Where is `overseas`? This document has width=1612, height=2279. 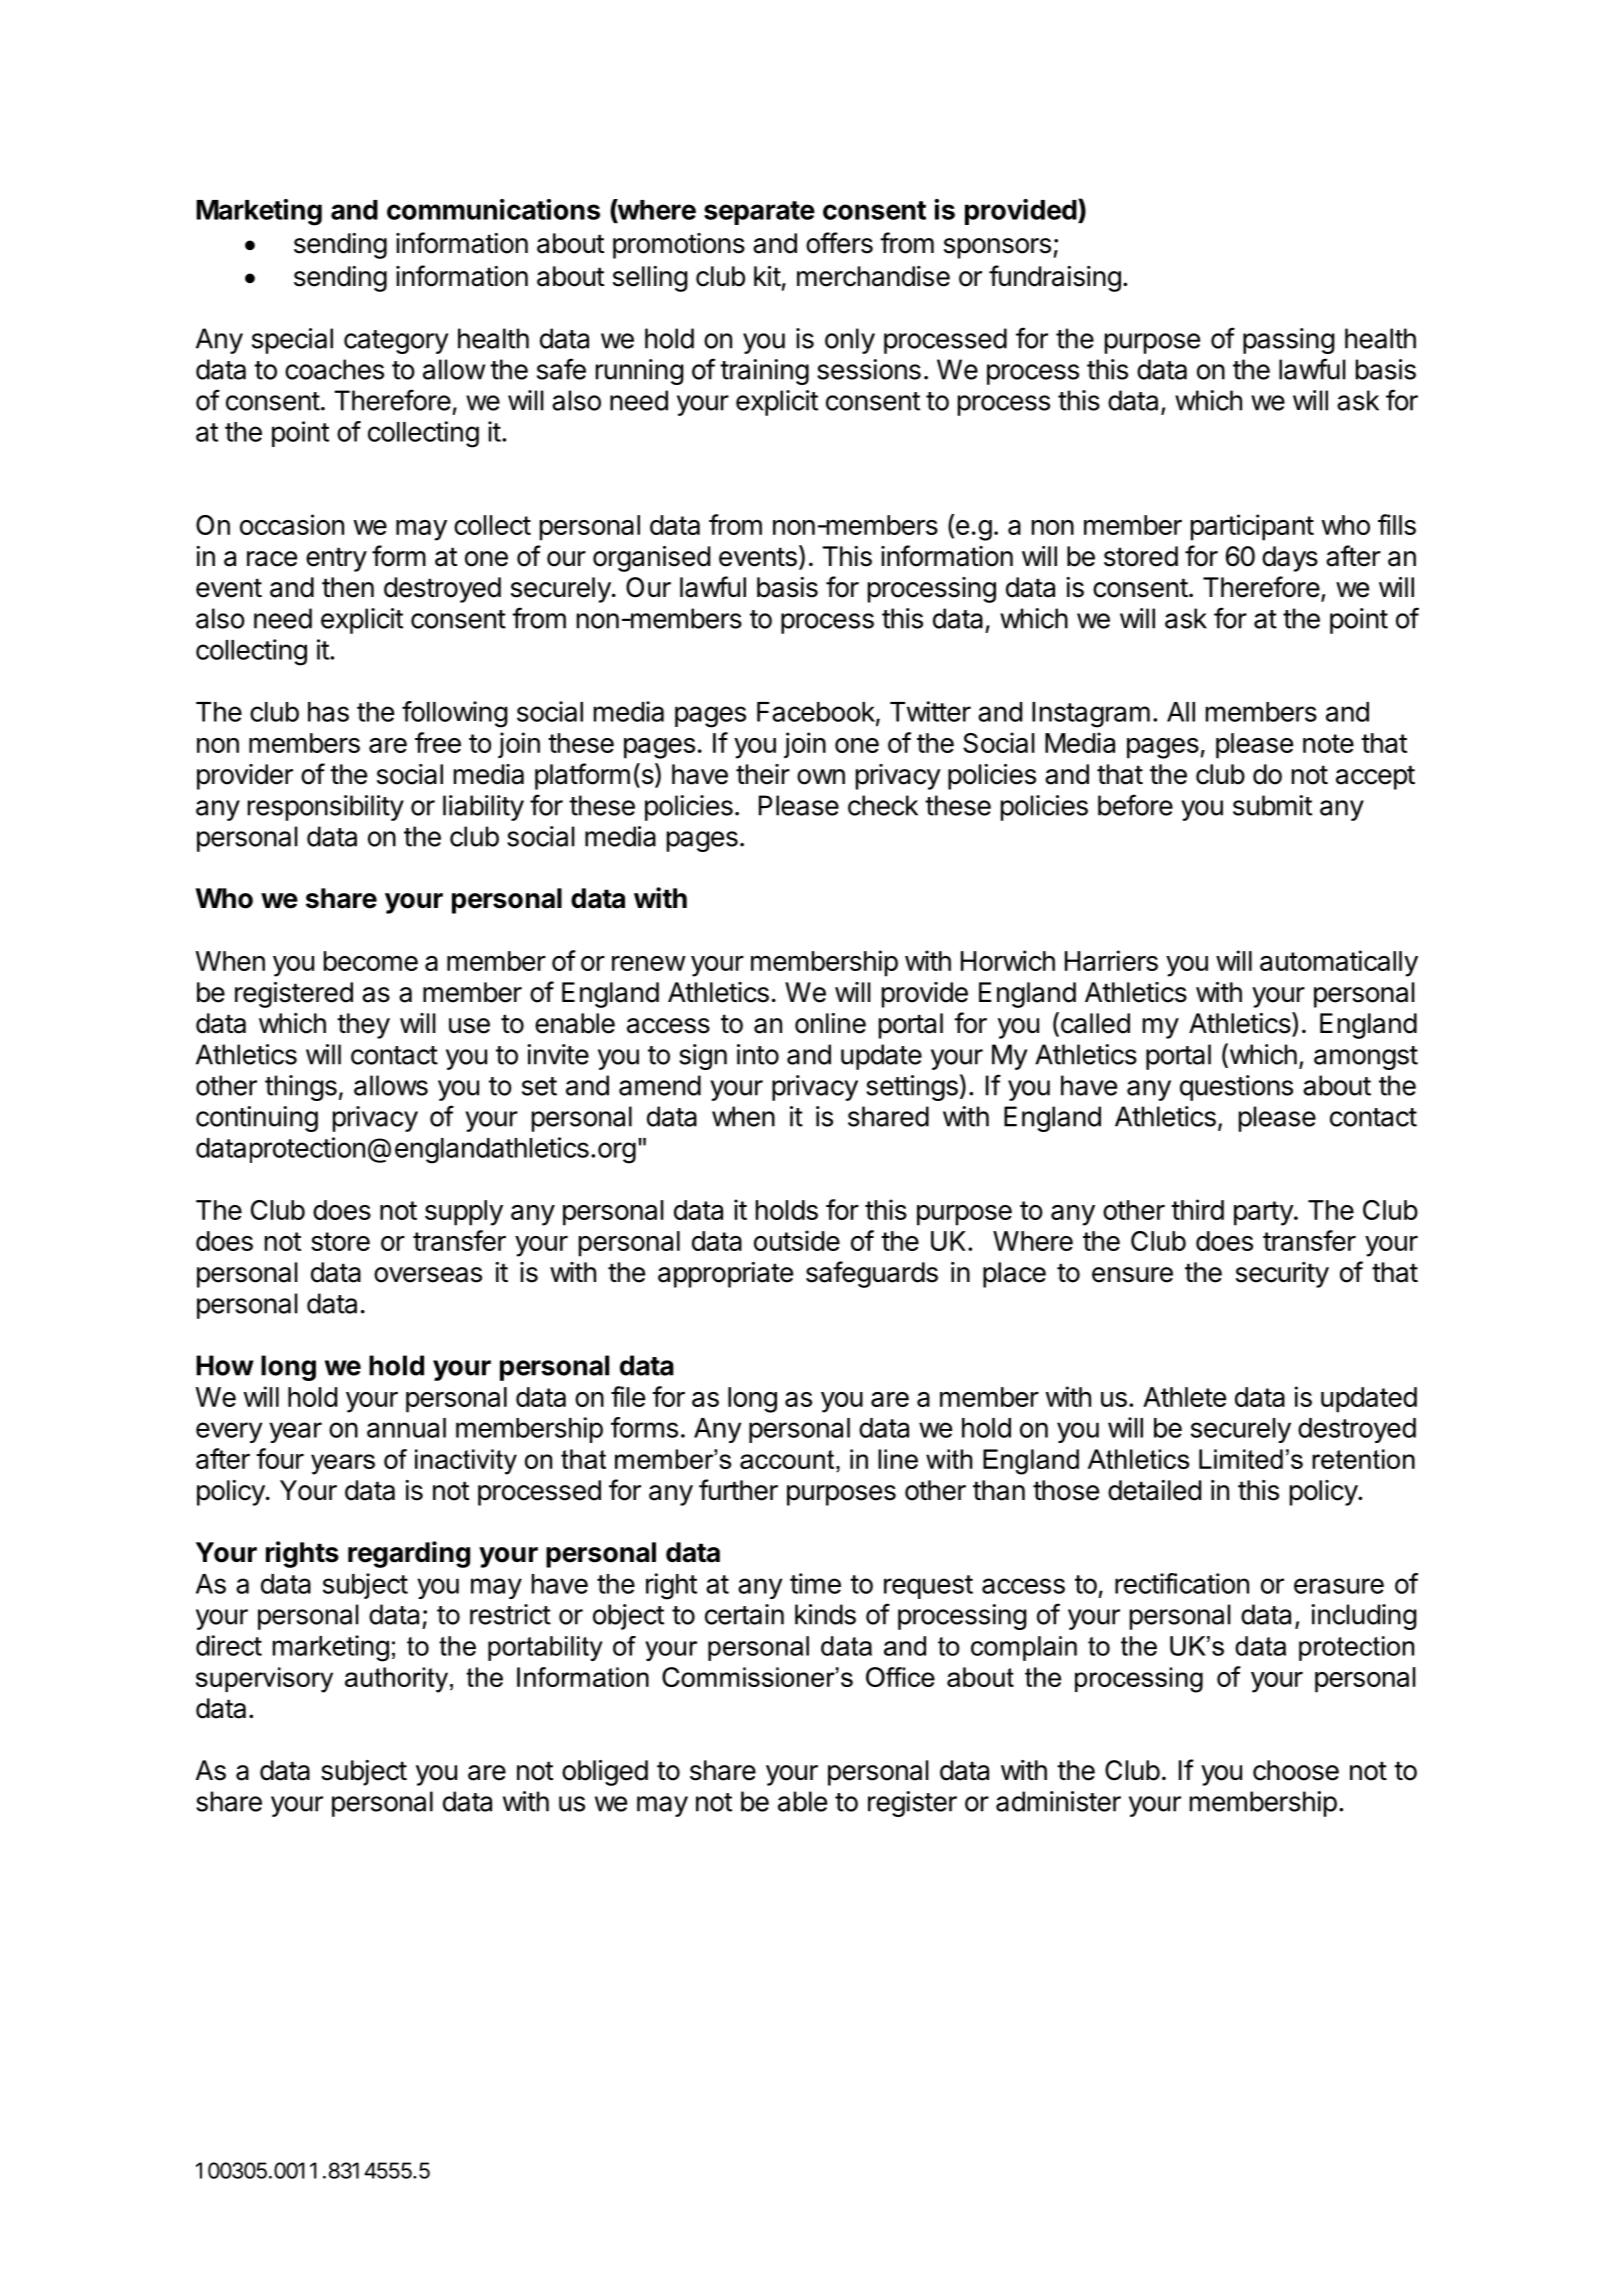
overseas is located at coordinates (428, 1275).
